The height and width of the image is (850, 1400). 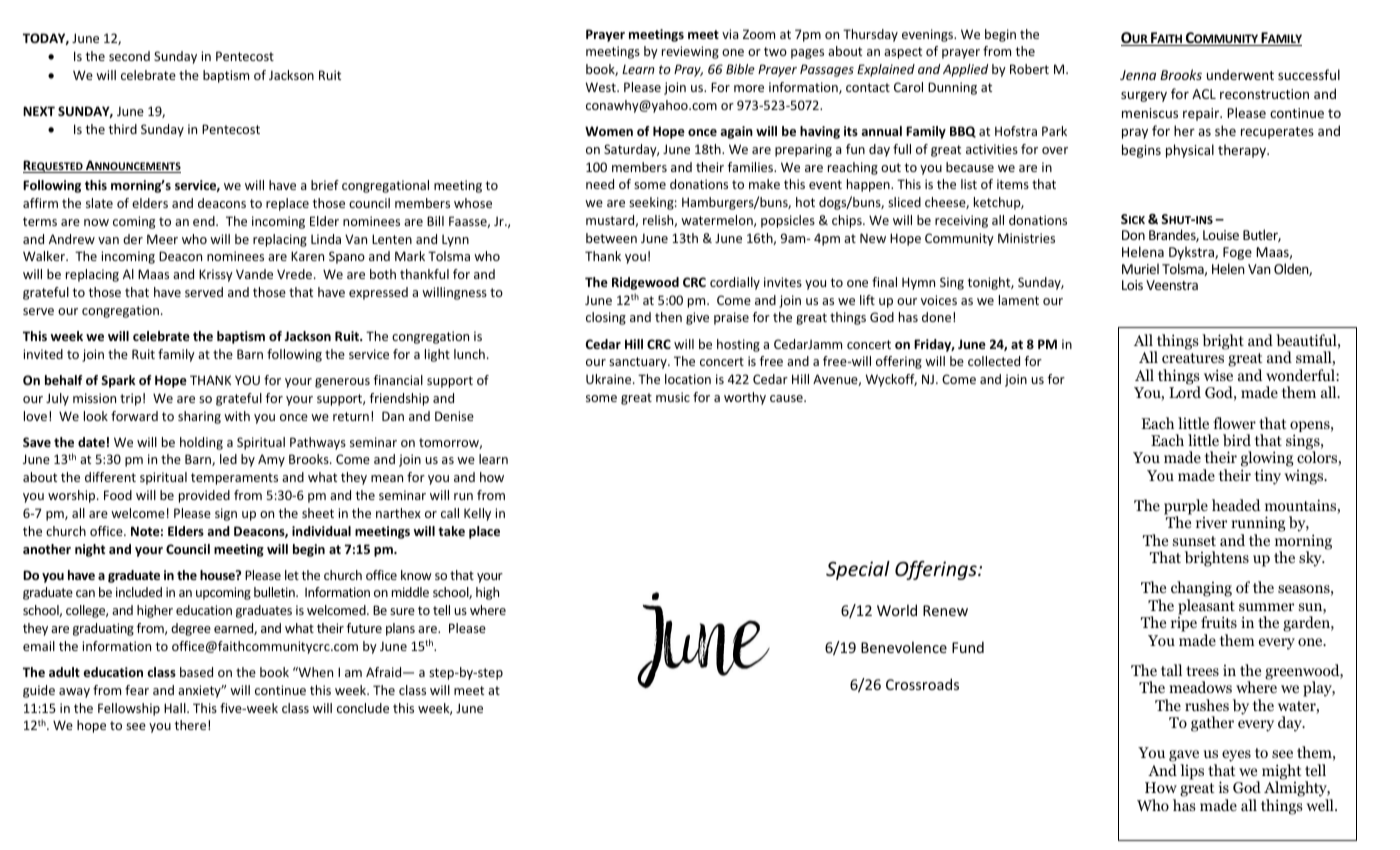 What do you see at coordinates (1132, 285) in the image?
I see `Lois` at bounding box center [1132, 285].
